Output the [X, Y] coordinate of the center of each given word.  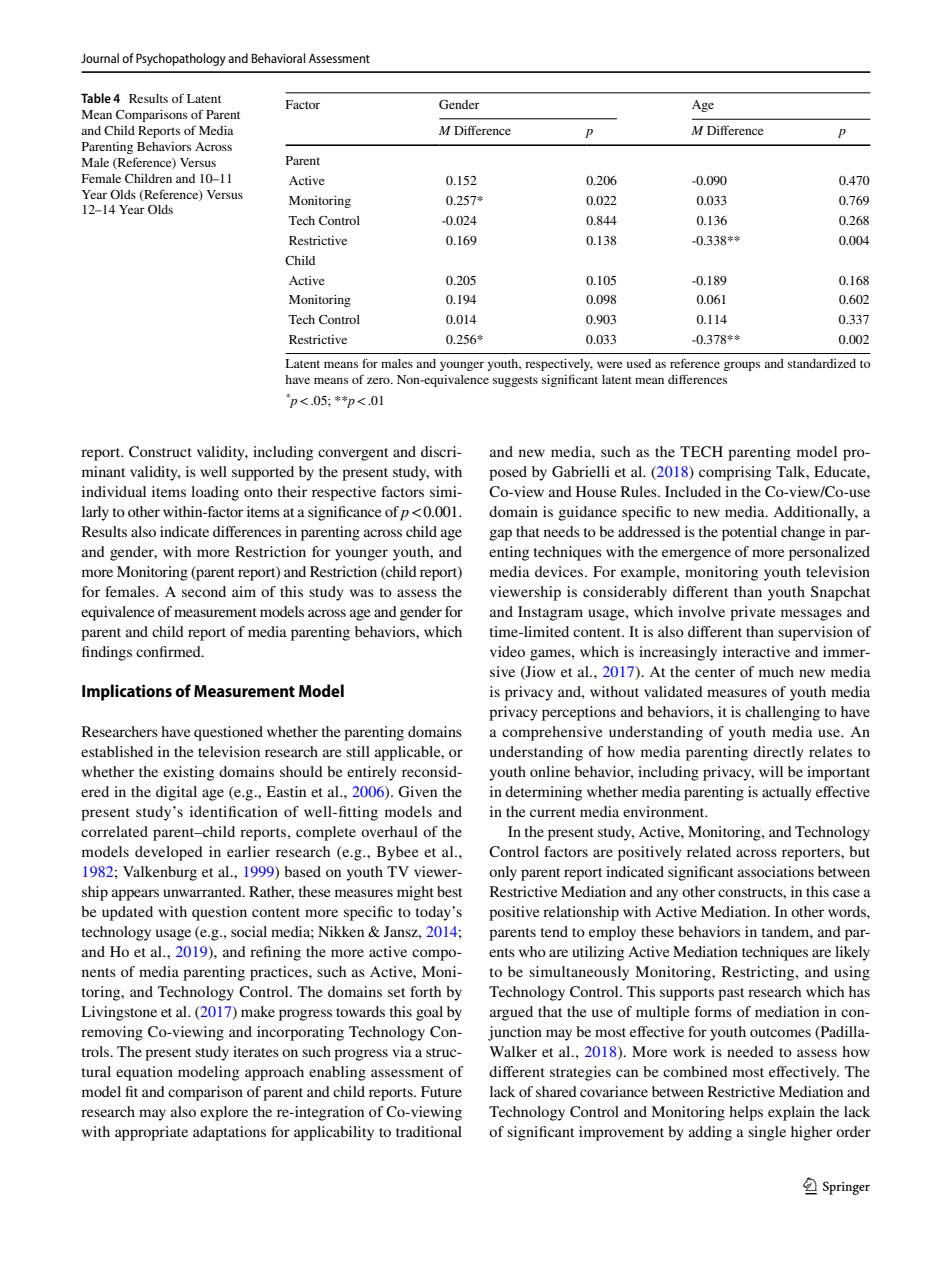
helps [746, 1113]
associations [776, 871]
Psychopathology [181, 59]
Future [441, 1091]
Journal [100, 58]
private [752, 613]
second [204, 591]
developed [169, 853]
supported [263, 473]
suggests [515, 381]
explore [224, 1113]
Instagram [550, 613]
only [503, 873]
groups [742, 366]
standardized [822, 363]
